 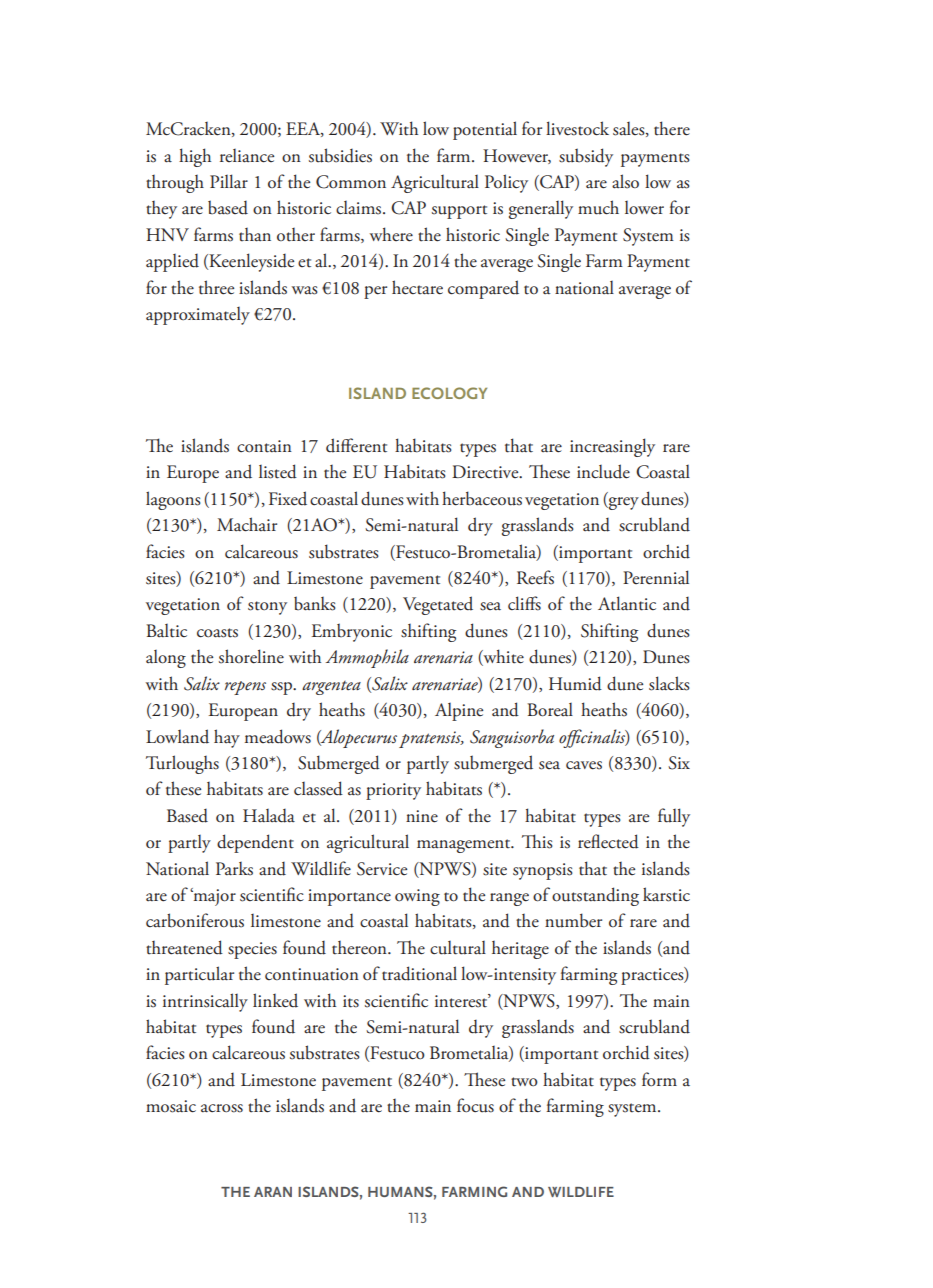 What do you see at coordinates (417, 897) in the page?
I see `owing` at bounding box center [417, 897].
